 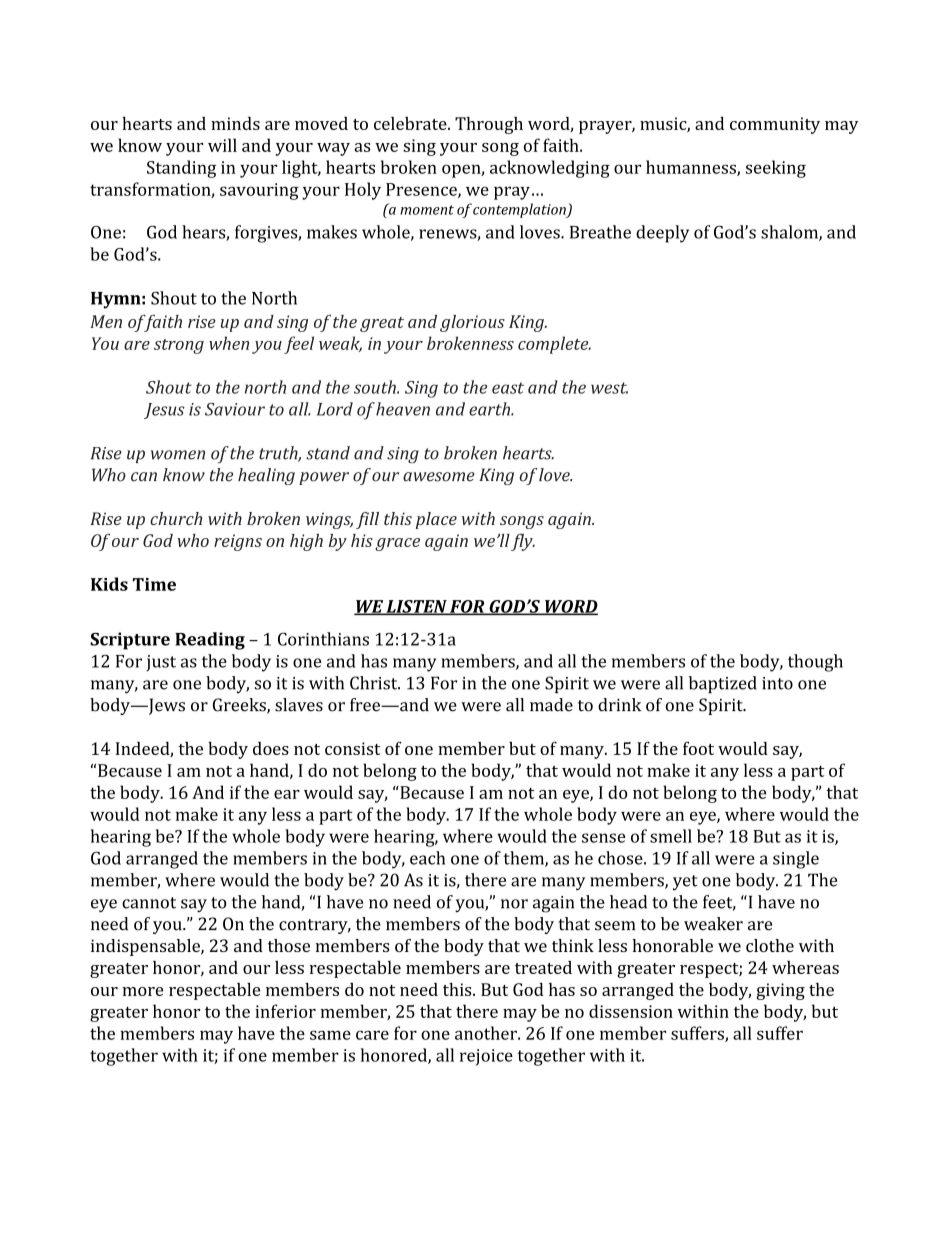 I want to click on more, so click(x=142, y=991).
